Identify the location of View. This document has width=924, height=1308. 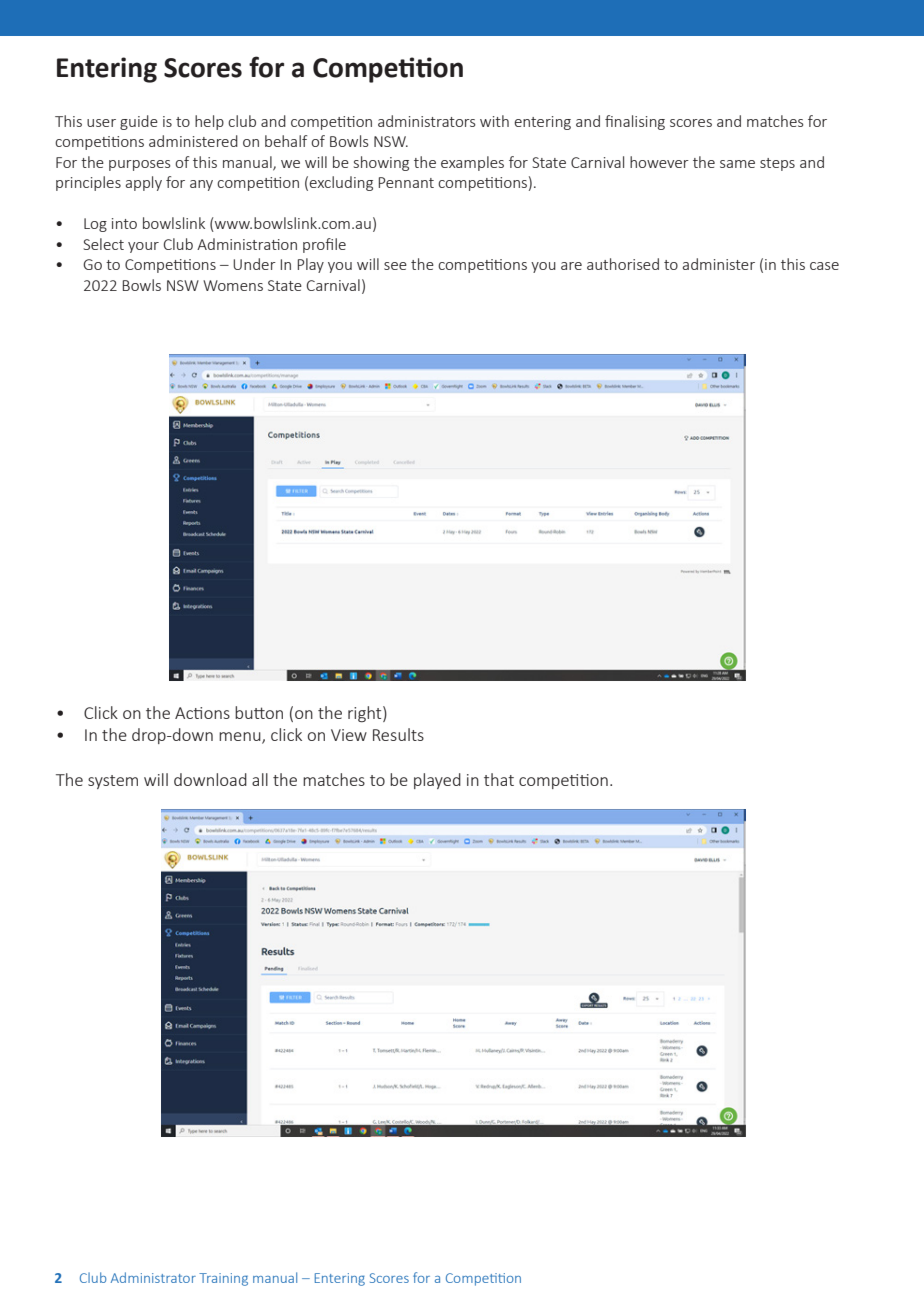
(349, 735).
